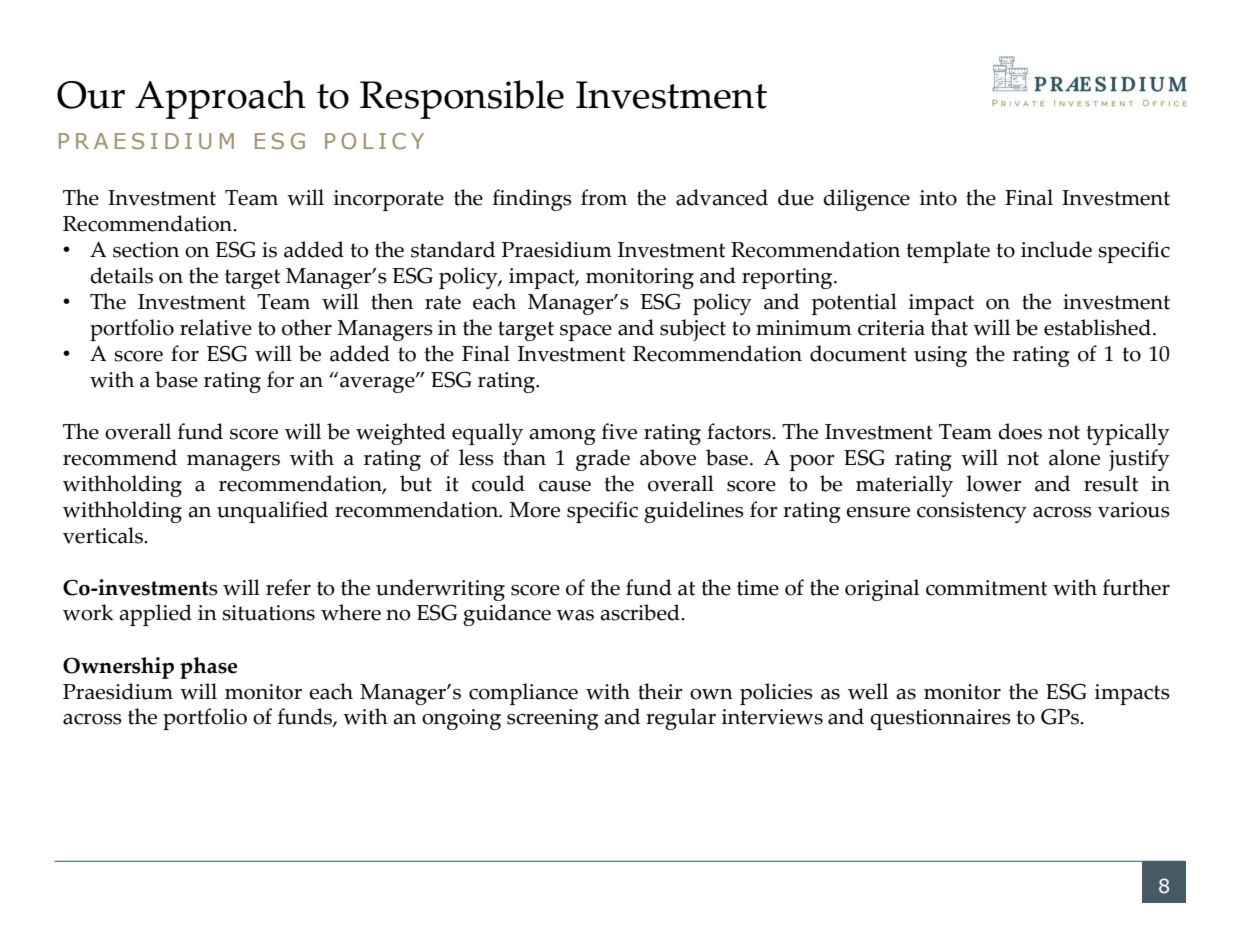 The image size is (1233, 952). I want to click on phase, so click(208, 668).
